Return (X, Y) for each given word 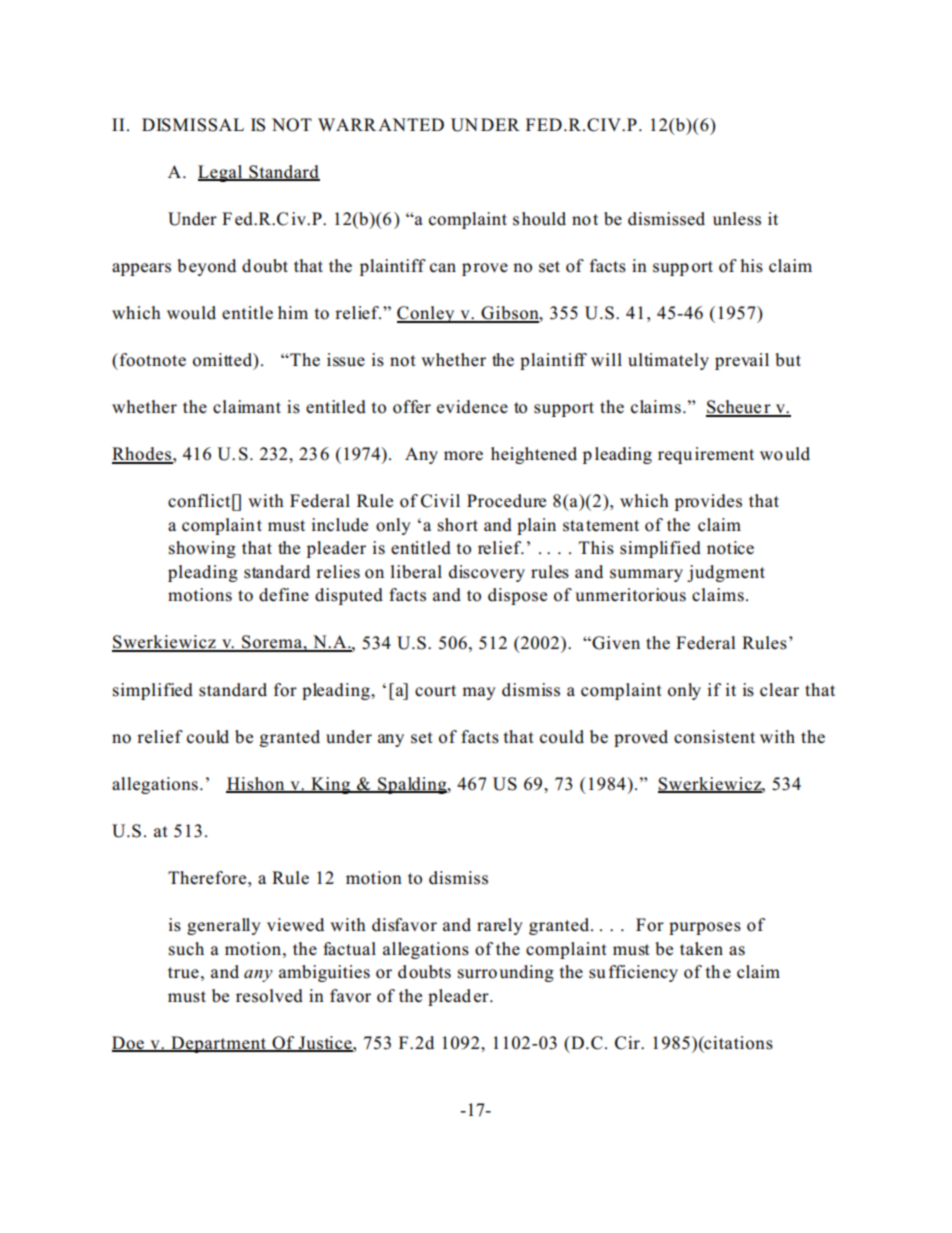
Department (219, 1044)
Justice (325, 1043)
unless (737, 219)
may (479, 693)
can (443, 268)
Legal (221, 173)
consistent (714, 737)
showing (202, 549)
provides (708, 502)
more (463, 456)
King (331, 785)
